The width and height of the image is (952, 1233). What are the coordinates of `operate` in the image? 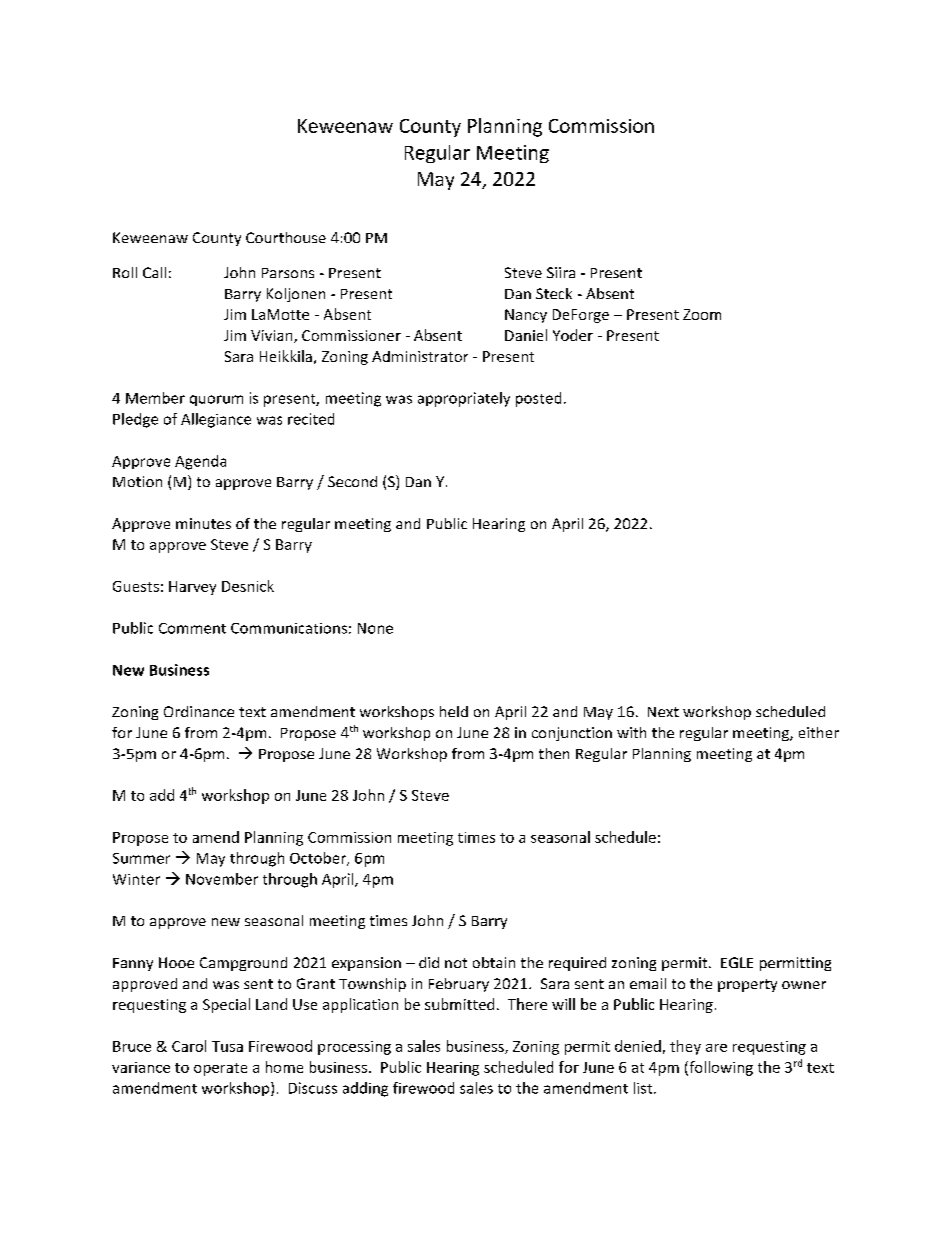 It's located at (220, 1069).
